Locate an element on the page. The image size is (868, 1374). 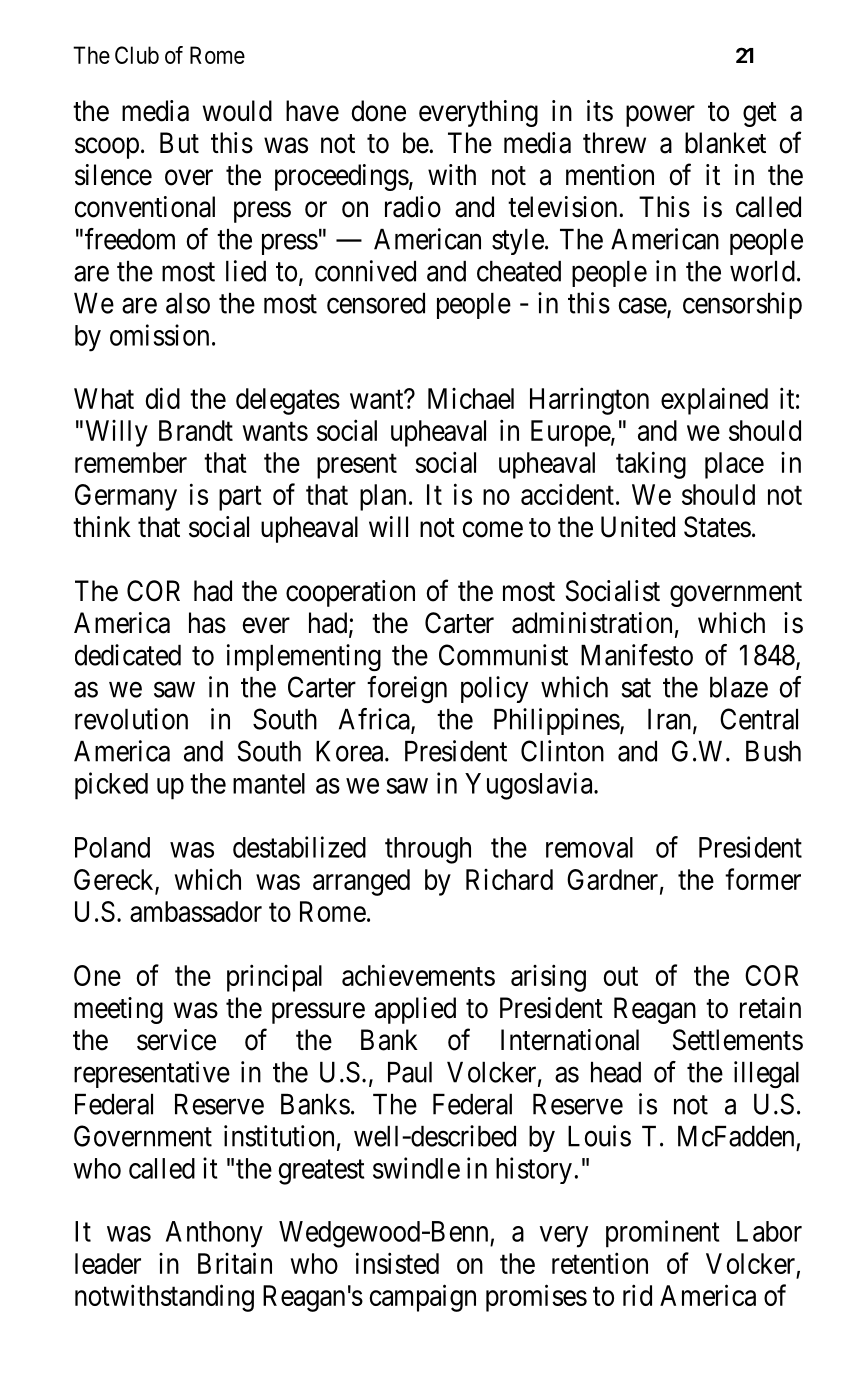
Michael is located at coordinates (471, 398).
